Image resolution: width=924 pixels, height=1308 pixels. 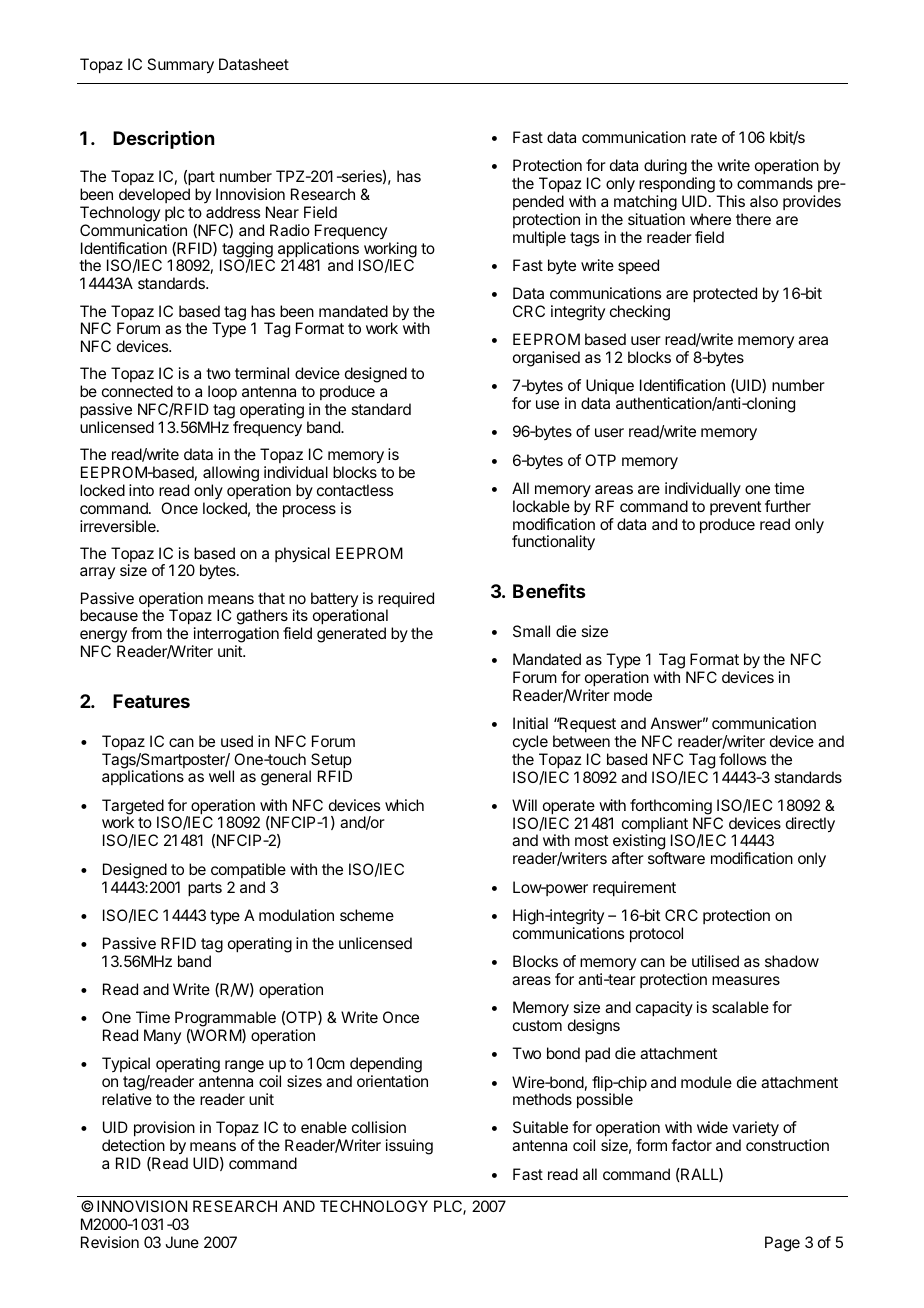 I want to click on scheme, so click(x=367, y=915).
